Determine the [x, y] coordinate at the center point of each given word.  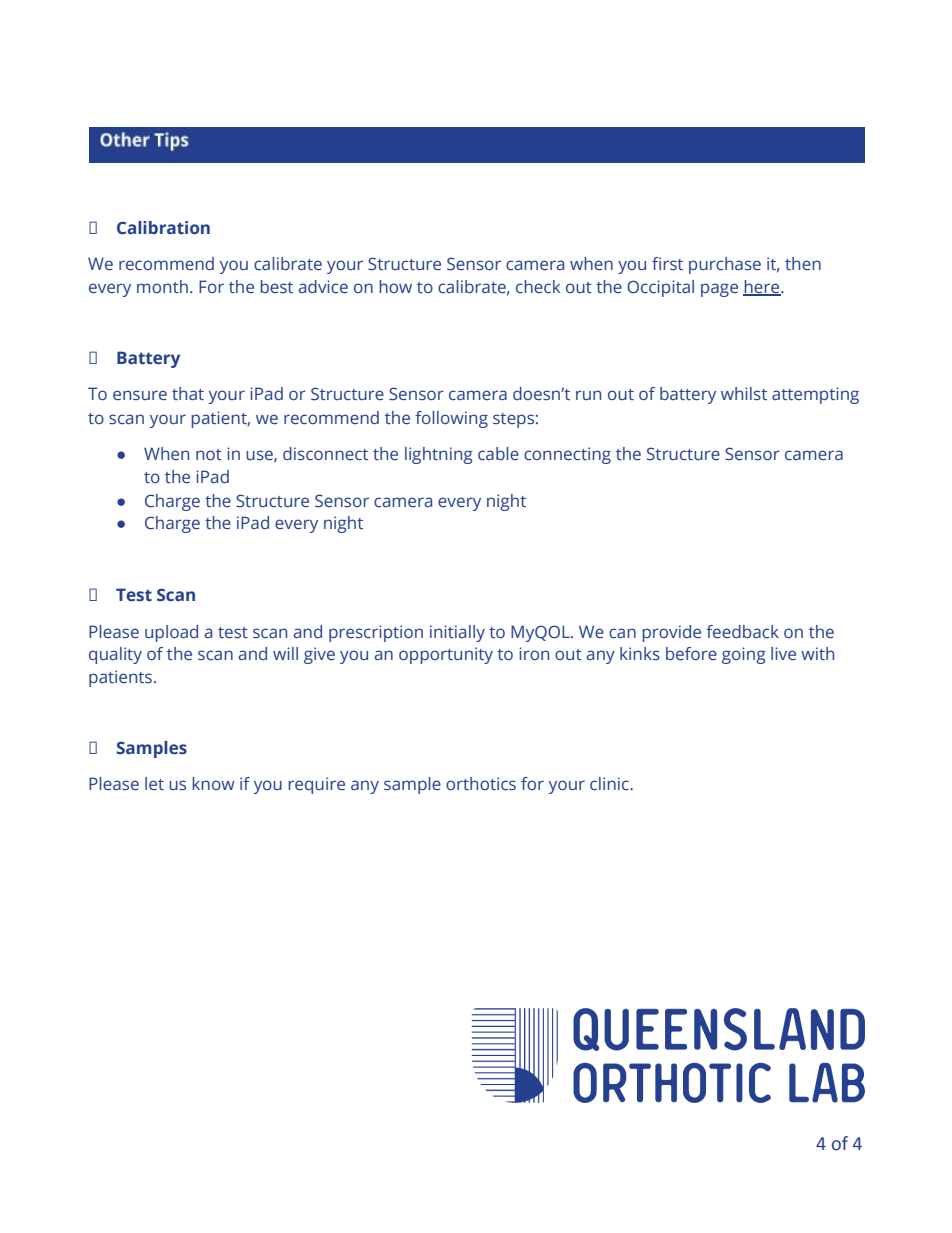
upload [171, 633]
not [209, 454]
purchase [725, 265]
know [213, 783]
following [451, 419]
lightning [439, 455]
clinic [610, 783]
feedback [742, 632]
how [395, 286]
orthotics [481, 783]
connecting [567, 455]
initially [457, 633]
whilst [744, 394]
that [188, 393]
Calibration [163, 227]
